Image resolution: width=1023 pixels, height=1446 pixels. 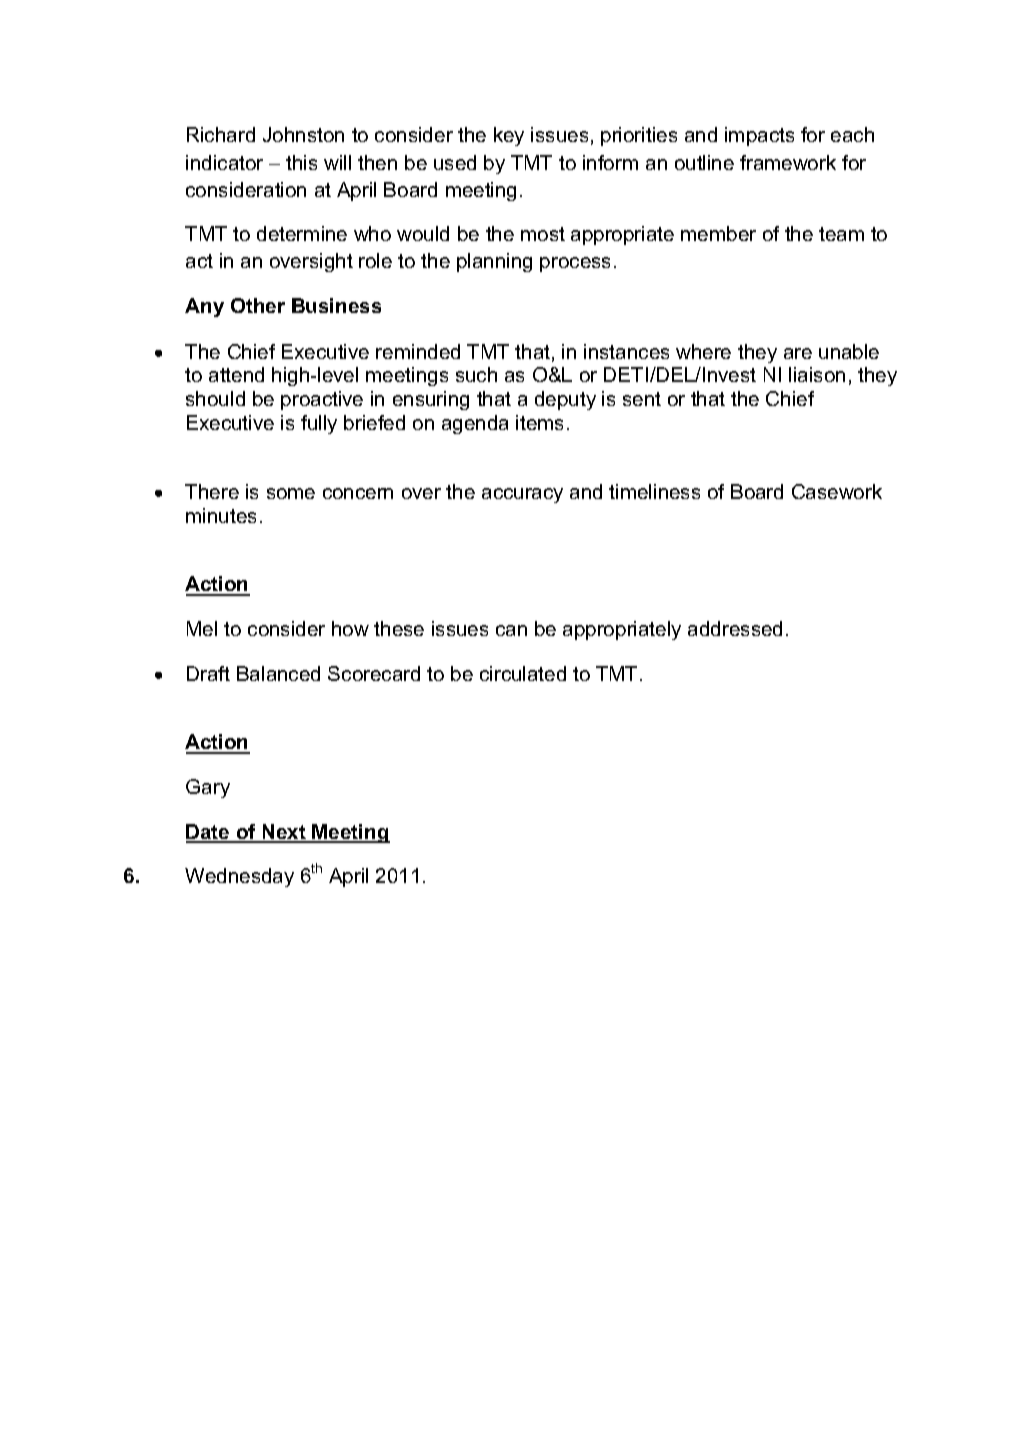 I want to click on Next, so click(x=284, y=833).
